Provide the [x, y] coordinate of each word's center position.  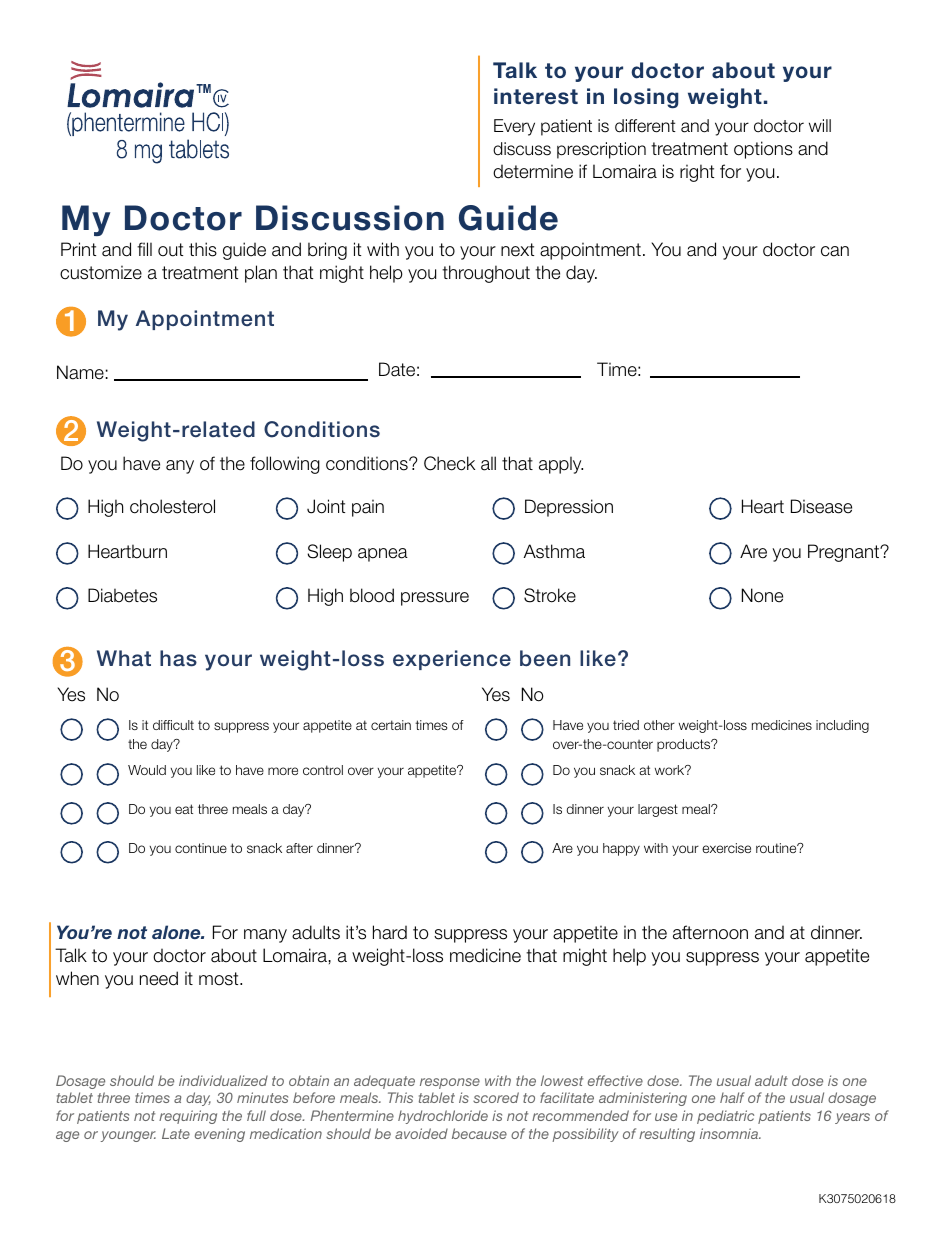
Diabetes [122, 595]
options [763, 150]
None [762, 595]
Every [514, 127]
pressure [435, 599]
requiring [188, 1117]
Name [80, 372]
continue [201, 848]
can [835, 251]
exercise [726, 848]
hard [390, 932]
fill [144, 249]
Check [449, 463]
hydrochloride [443, 1117]
